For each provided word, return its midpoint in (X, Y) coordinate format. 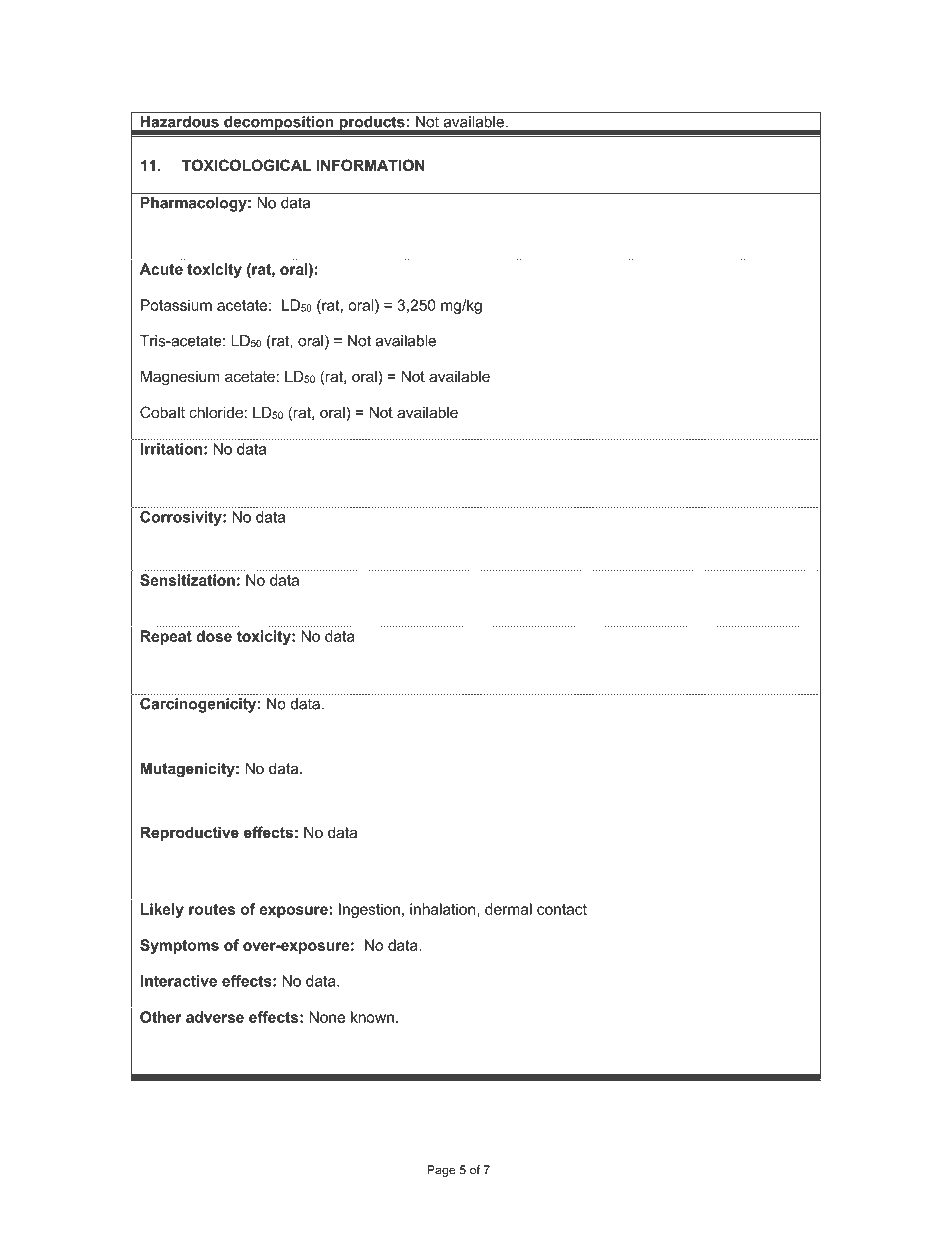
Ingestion (369, 910)
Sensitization (187, 580)
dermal (508, 909)
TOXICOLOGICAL (246, 165)
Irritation (171, 449)
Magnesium (180, 378)
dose (214, 636)
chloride (216, 412)
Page (441, 1171)
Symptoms (179, 946)
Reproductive (190, 833)
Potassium (176, 305)
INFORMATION (371, 165)
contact (562, 909)
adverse (215, 1017)
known (372, 1017)
